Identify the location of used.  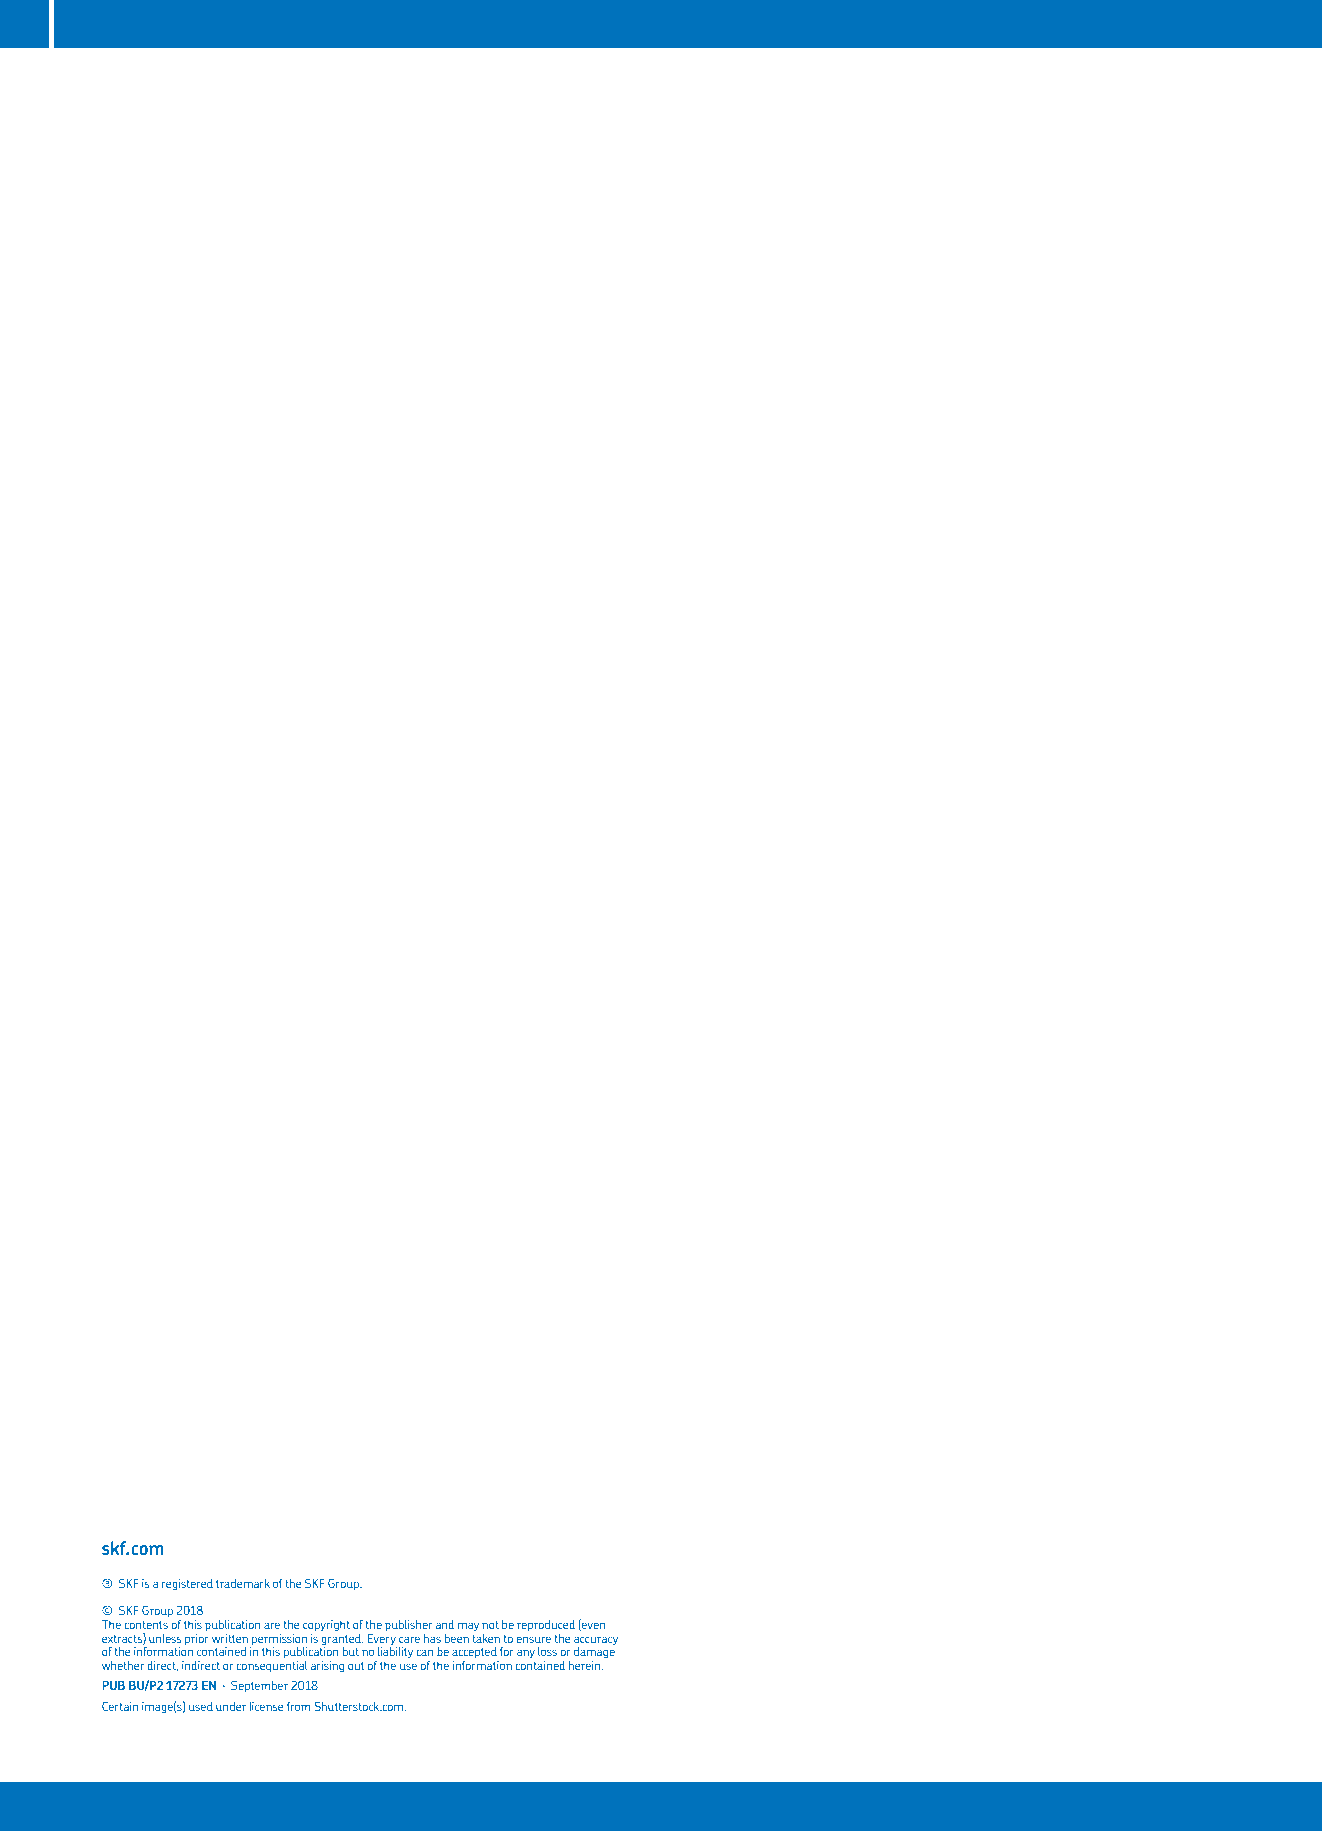
(201, 1706).
